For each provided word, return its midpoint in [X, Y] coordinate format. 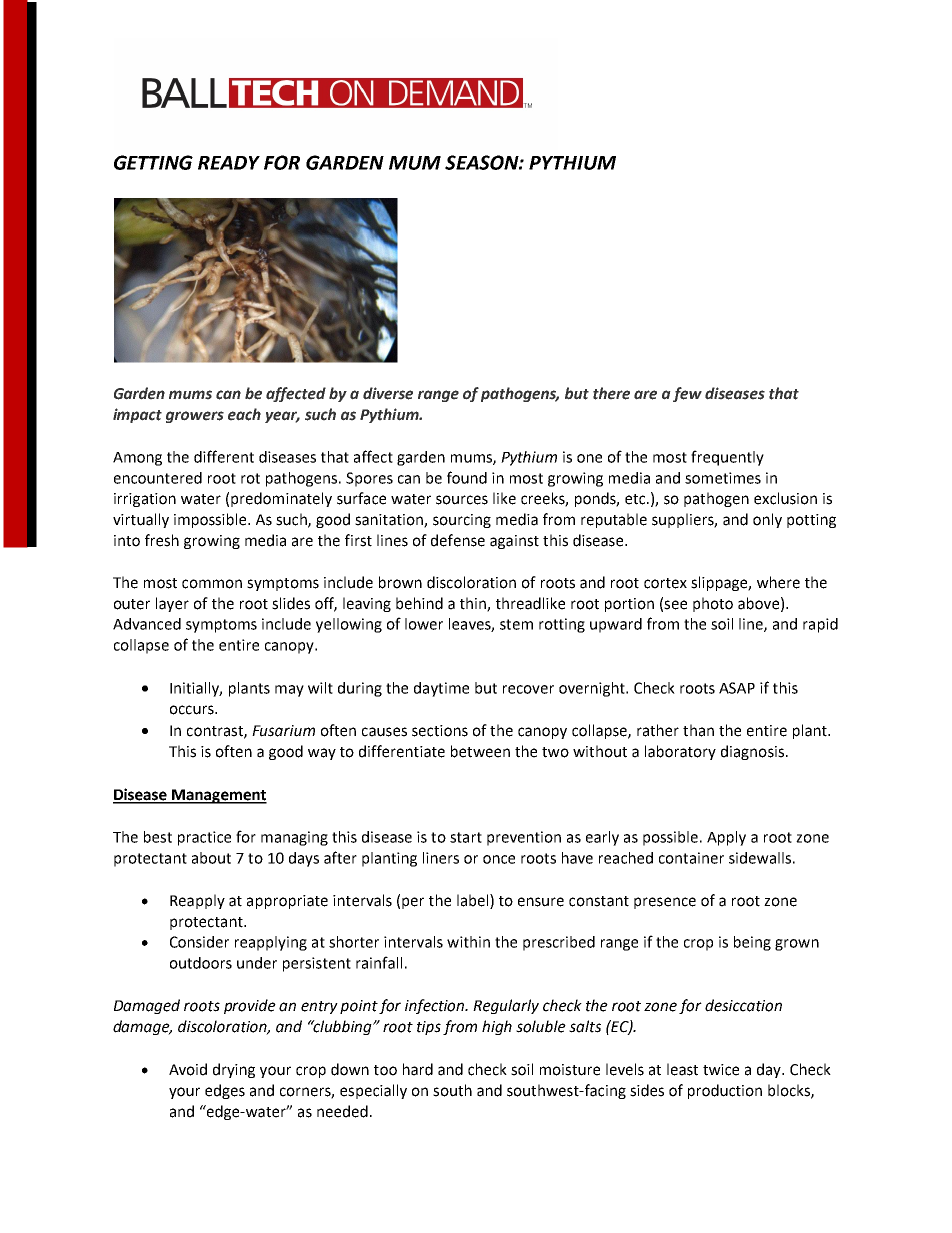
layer [172, 604]
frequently [727, 458]
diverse [388, 393]
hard [418, 1069]
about [211, 858]
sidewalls [760, 858]
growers [195, 417]
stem [516, 624]
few [687, 394]
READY [229, 163]
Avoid [188, 1069]
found [467, 477]
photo [713, 604]
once [499, 859]
